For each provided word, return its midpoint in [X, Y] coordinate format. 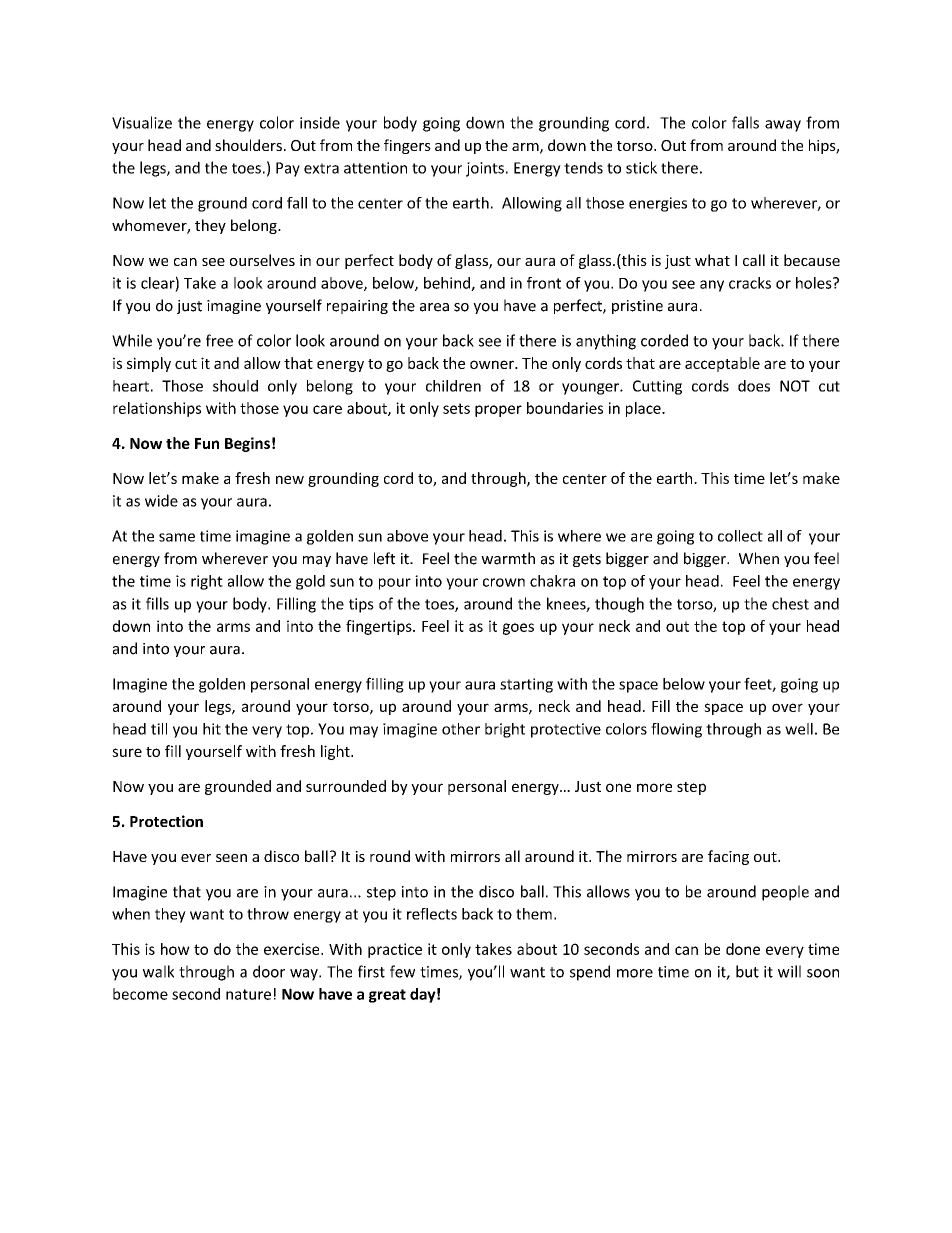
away [783, 126]
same [177, 537]
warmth [508, 558]
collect [740, 536]
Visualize [142, 122]
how [175, 949]
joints [485, 169]
